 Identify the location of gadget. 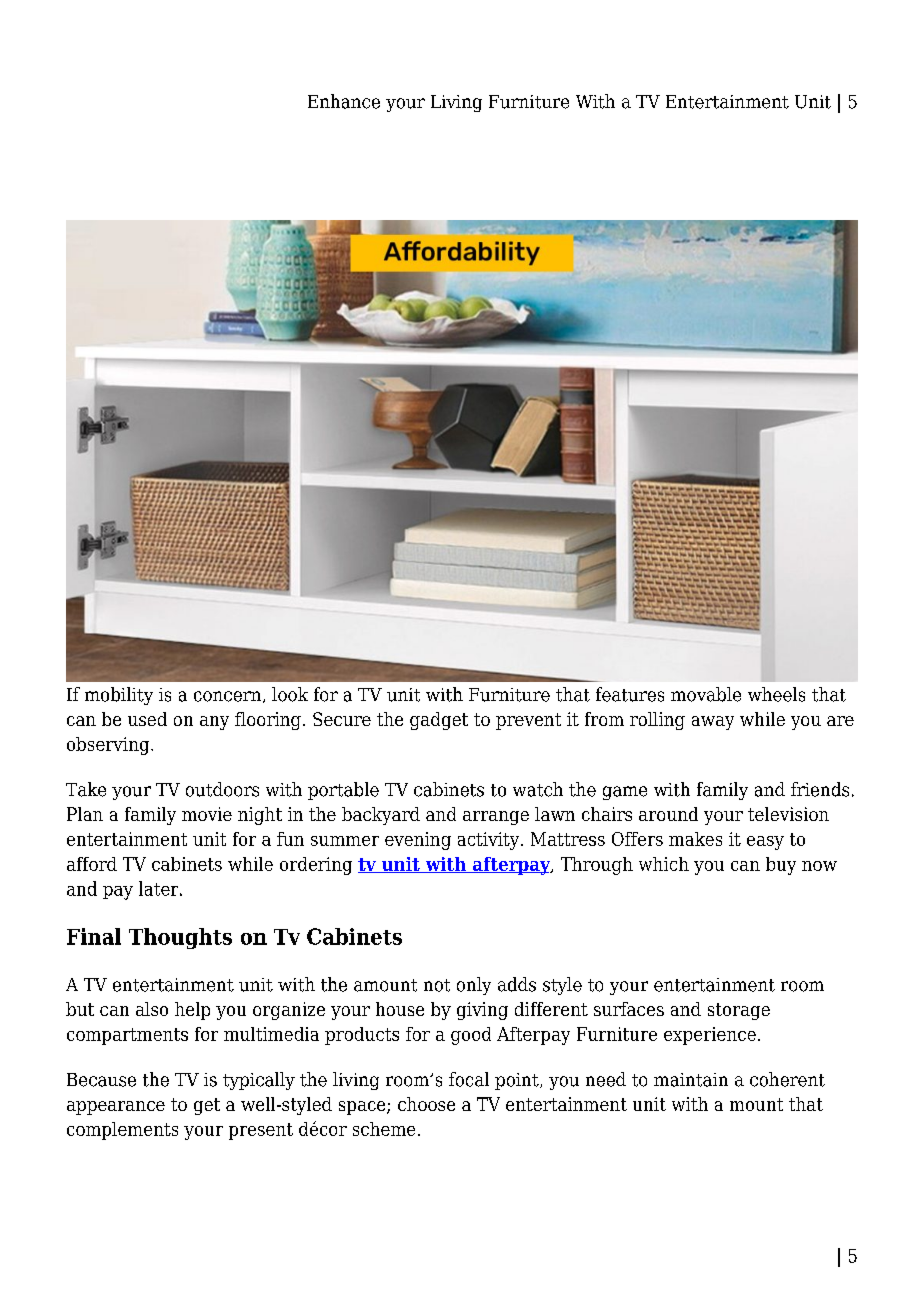
(439, 721).
